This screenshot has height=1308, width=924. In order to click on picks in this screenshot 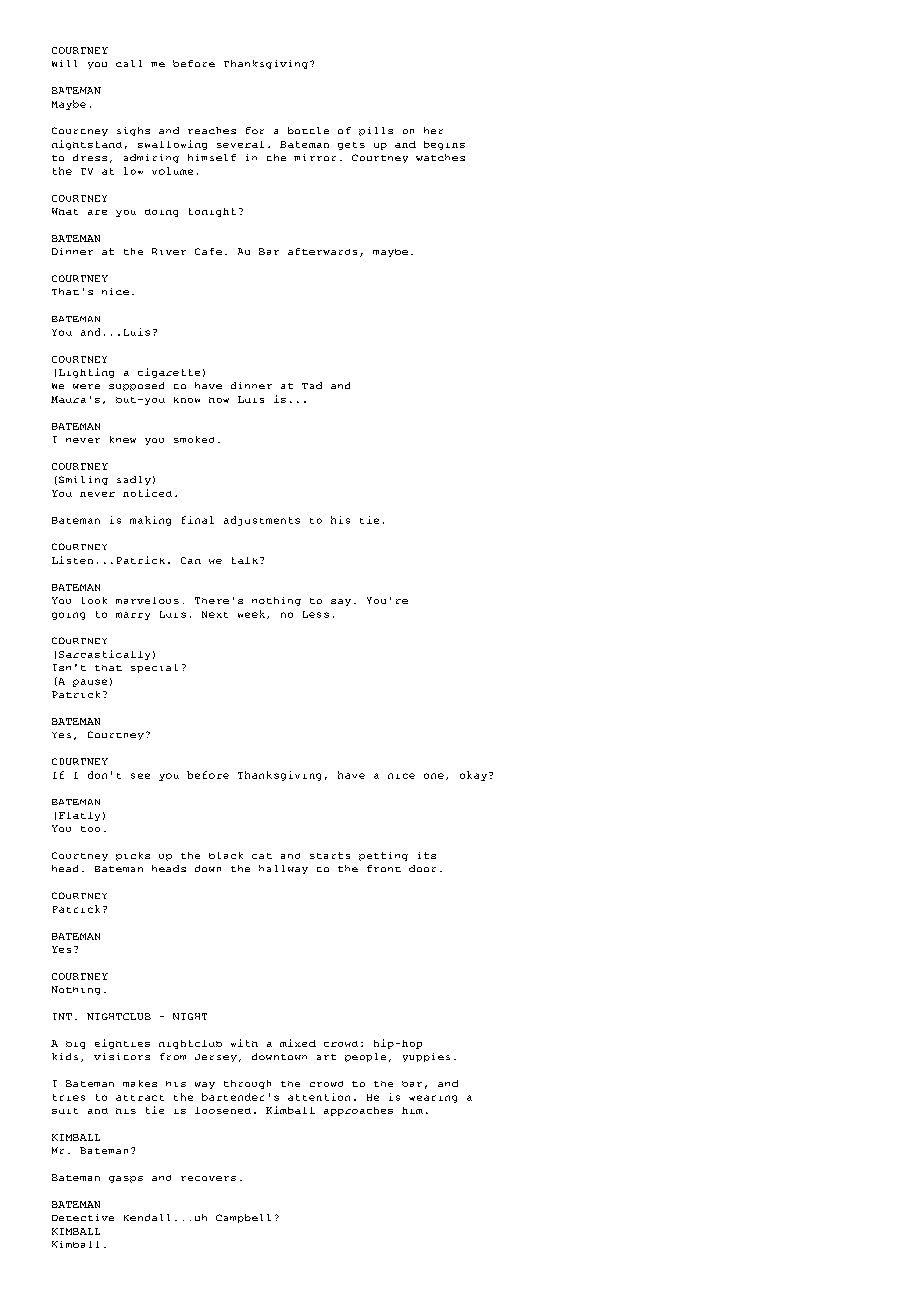, I will do `click(133, 856)`.
